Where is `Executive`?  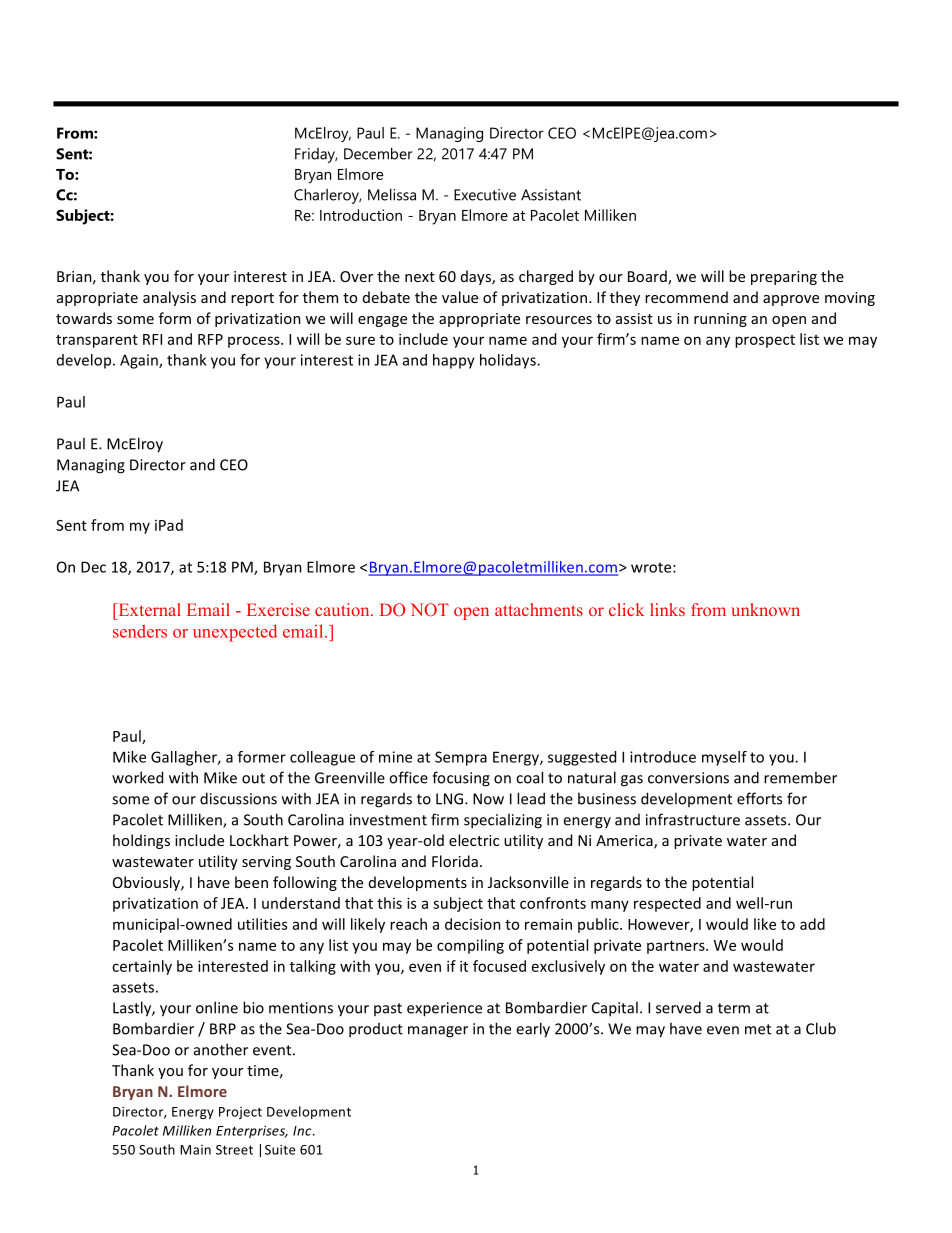 Executive is located at coordinates (485, 195).
